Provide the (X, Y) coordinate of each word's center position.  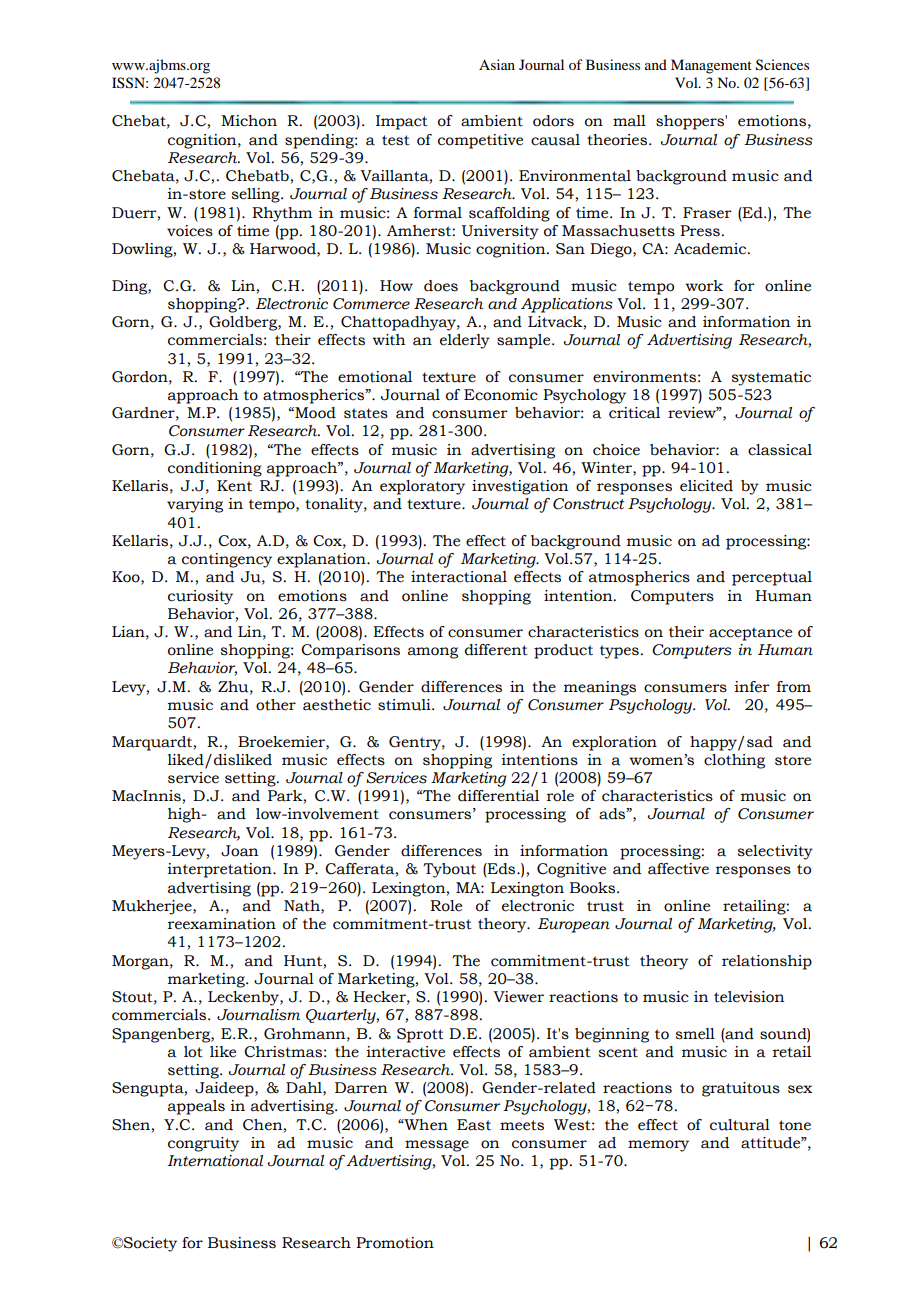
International (215, 1161)
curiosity (200, 597)
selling (256, 195)
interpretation (220, 870)
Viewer (518, 997)
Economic (501, 395)
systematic (771, 378)
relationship (767, 962)
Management (711, 66)
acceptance (750, 634)
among (433, 653)
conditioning (215, 469)
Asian (497, 64)
